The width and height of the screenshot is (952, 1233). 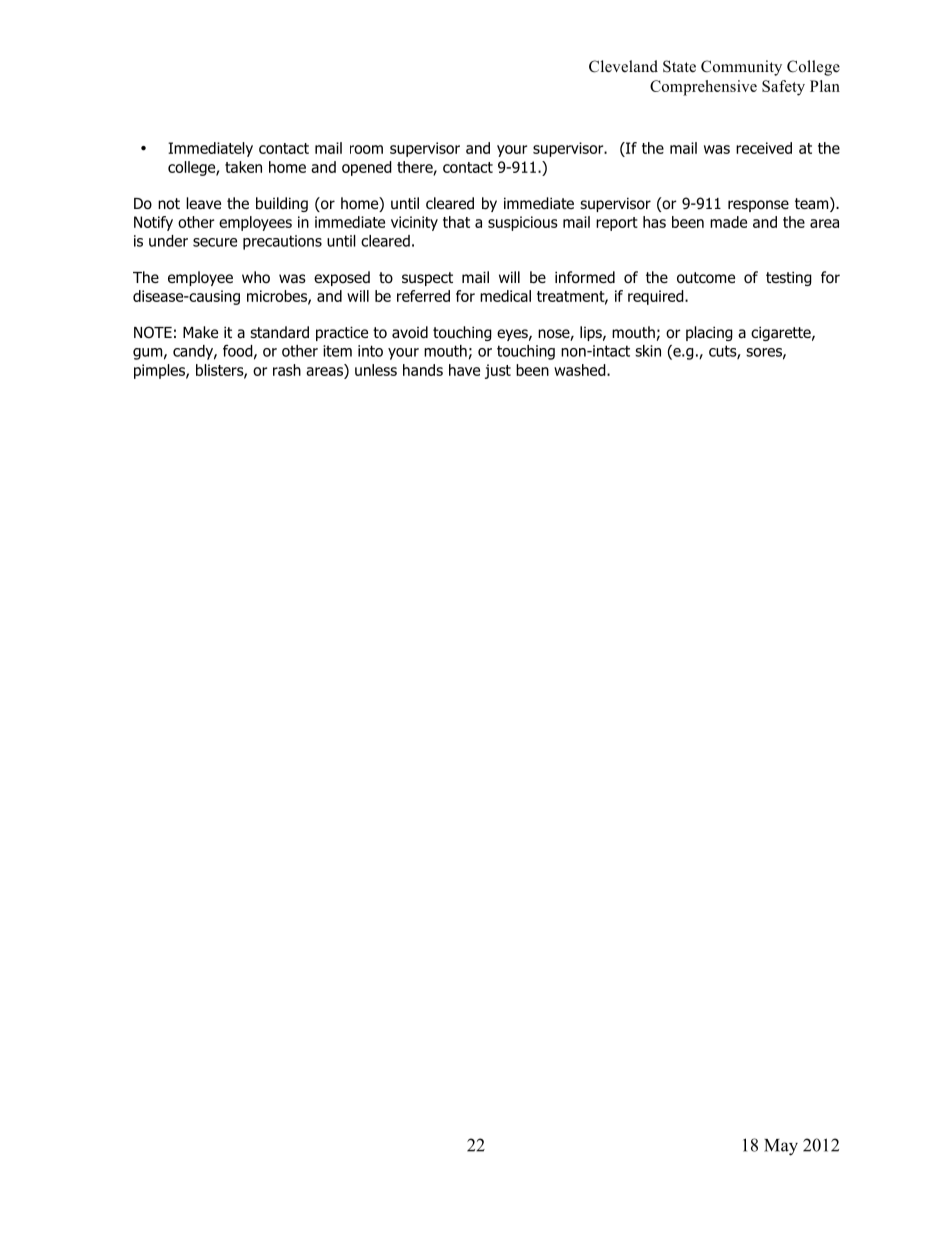 I want to click on have, so click(x=464, y=370).
